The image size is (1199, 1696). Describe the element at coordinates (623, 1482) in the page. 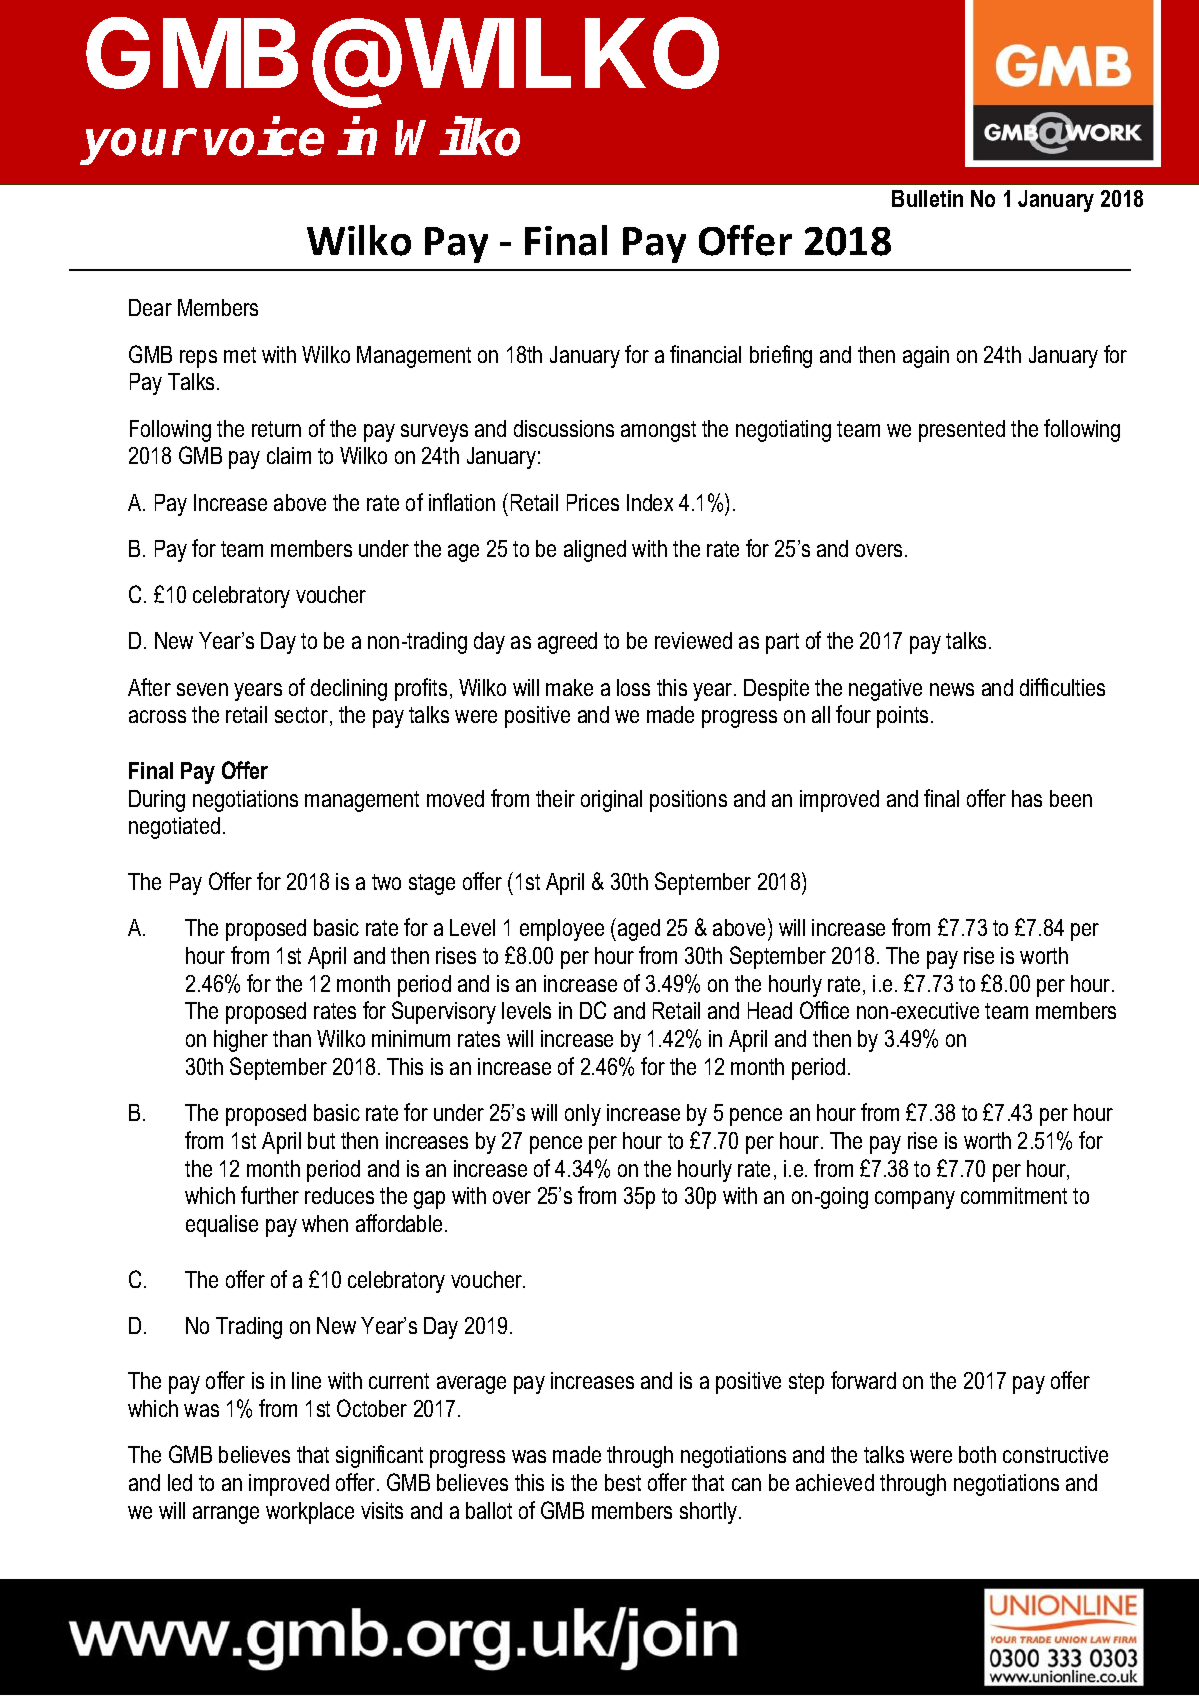

I see `best` at that location.
